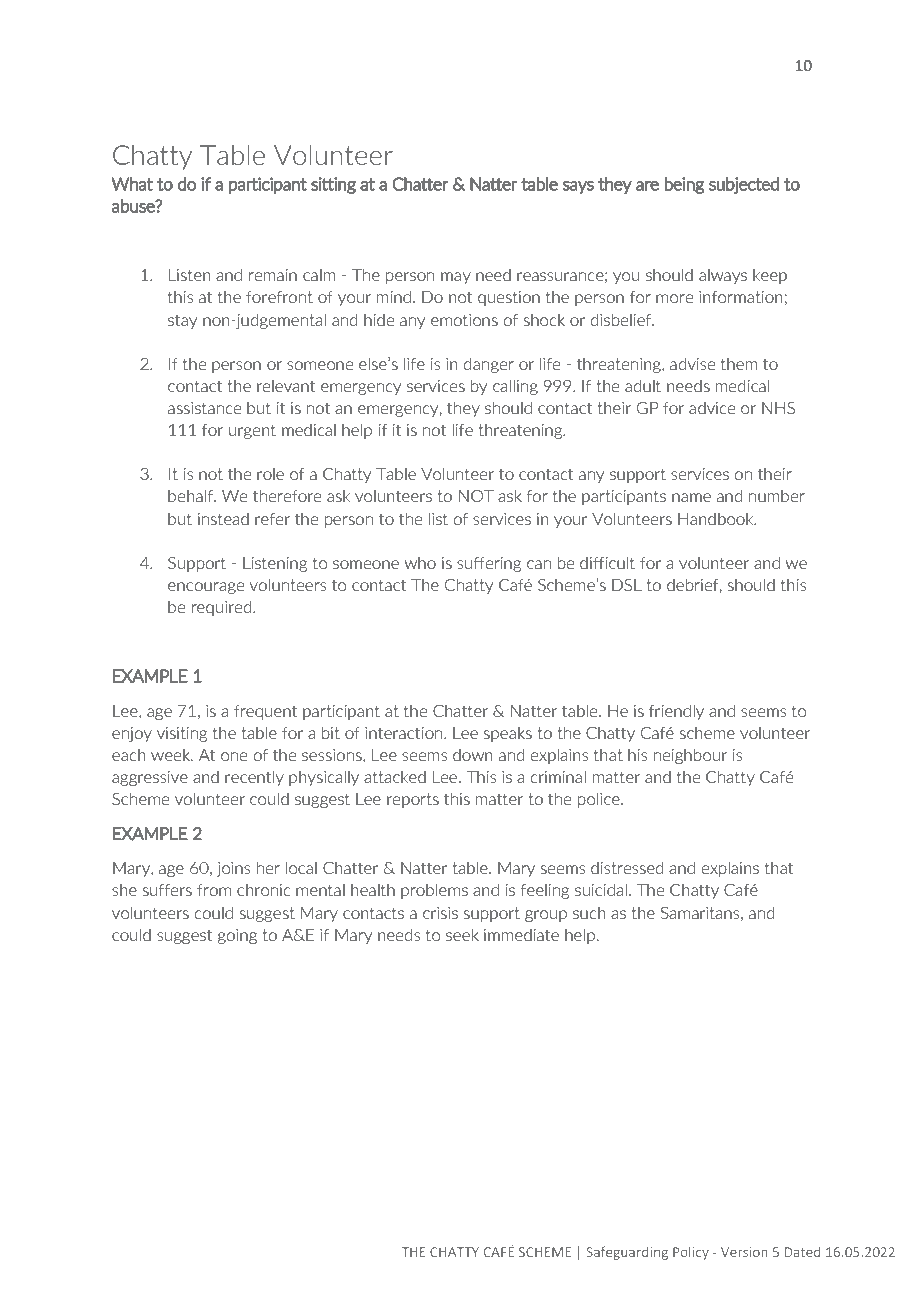 The image size is (924, 1308). What do you see at coordinates (744, 1252) in the image?
I see `Version` at bounding box center [744, 1252].
